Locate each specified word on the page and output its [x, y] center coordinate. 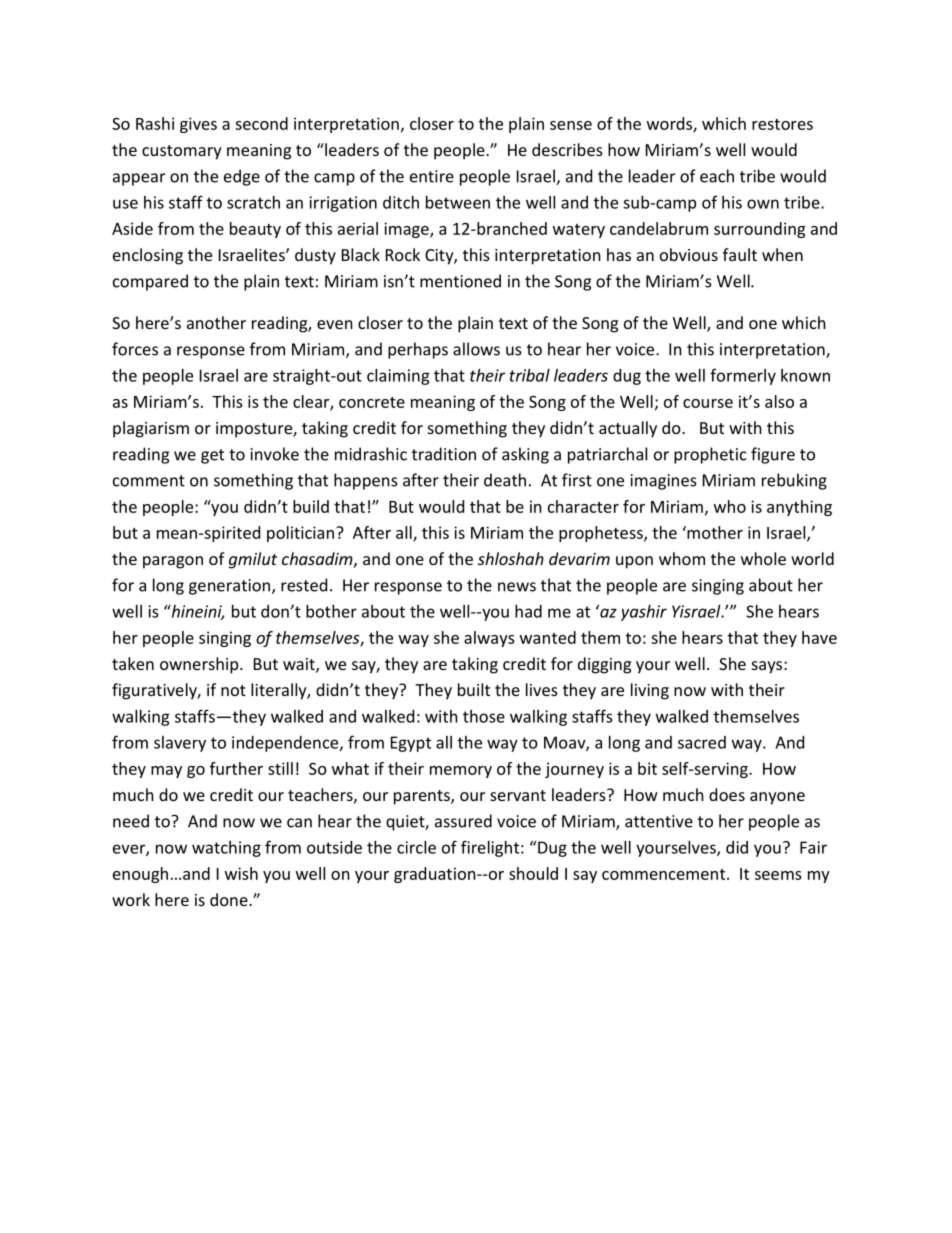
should [533, 873]
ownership [200, 665]
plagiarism [151, 429]
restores [782, 124]
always [489, 639]
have [819, 637]
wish [241, 873]
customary [182, 152]
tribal [530, 375]
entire [432, 176]
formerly [743, 376]
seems [778, 875]
